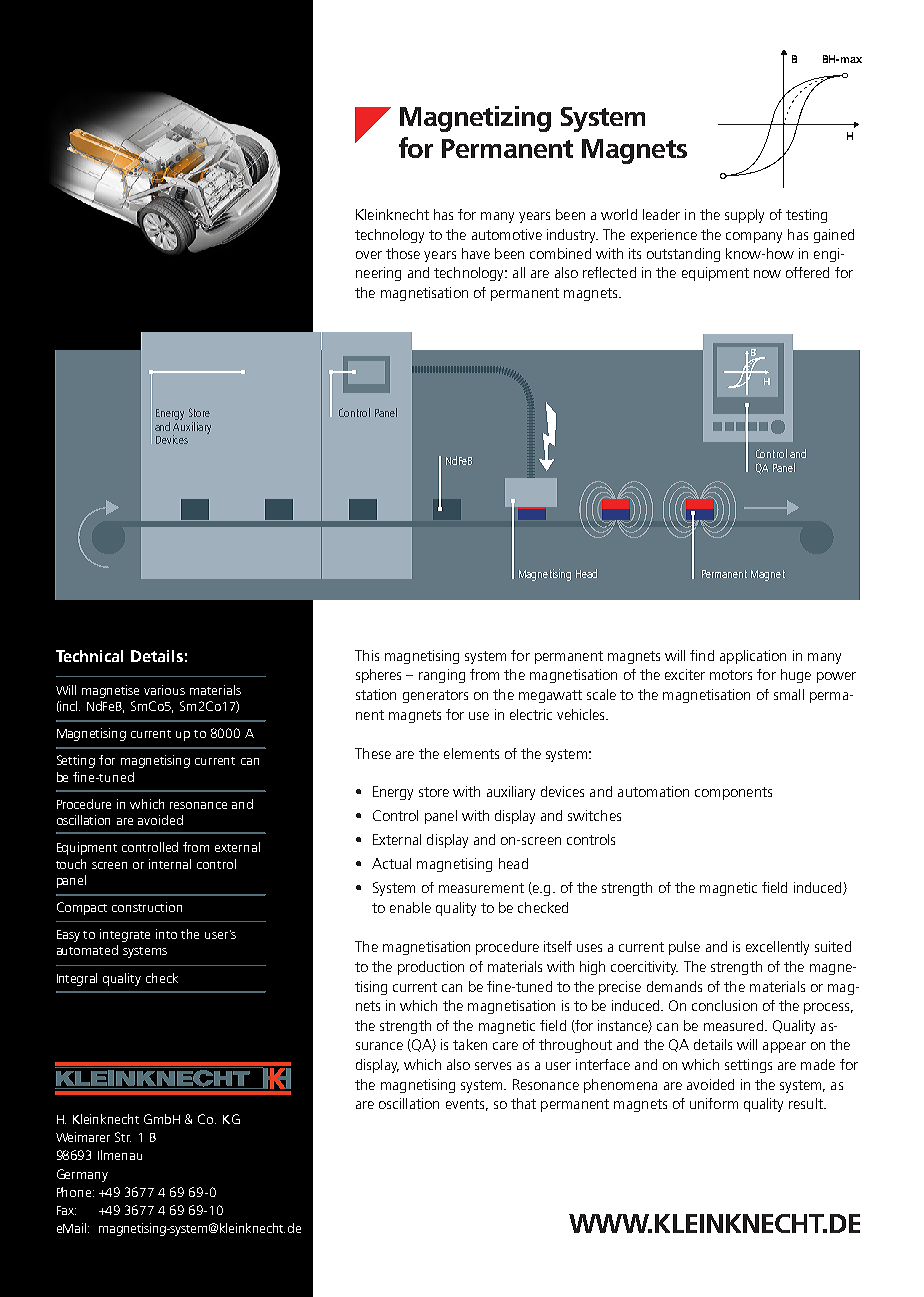 The image size is (924, 1297). I want to click on company, so click(754, 237).
